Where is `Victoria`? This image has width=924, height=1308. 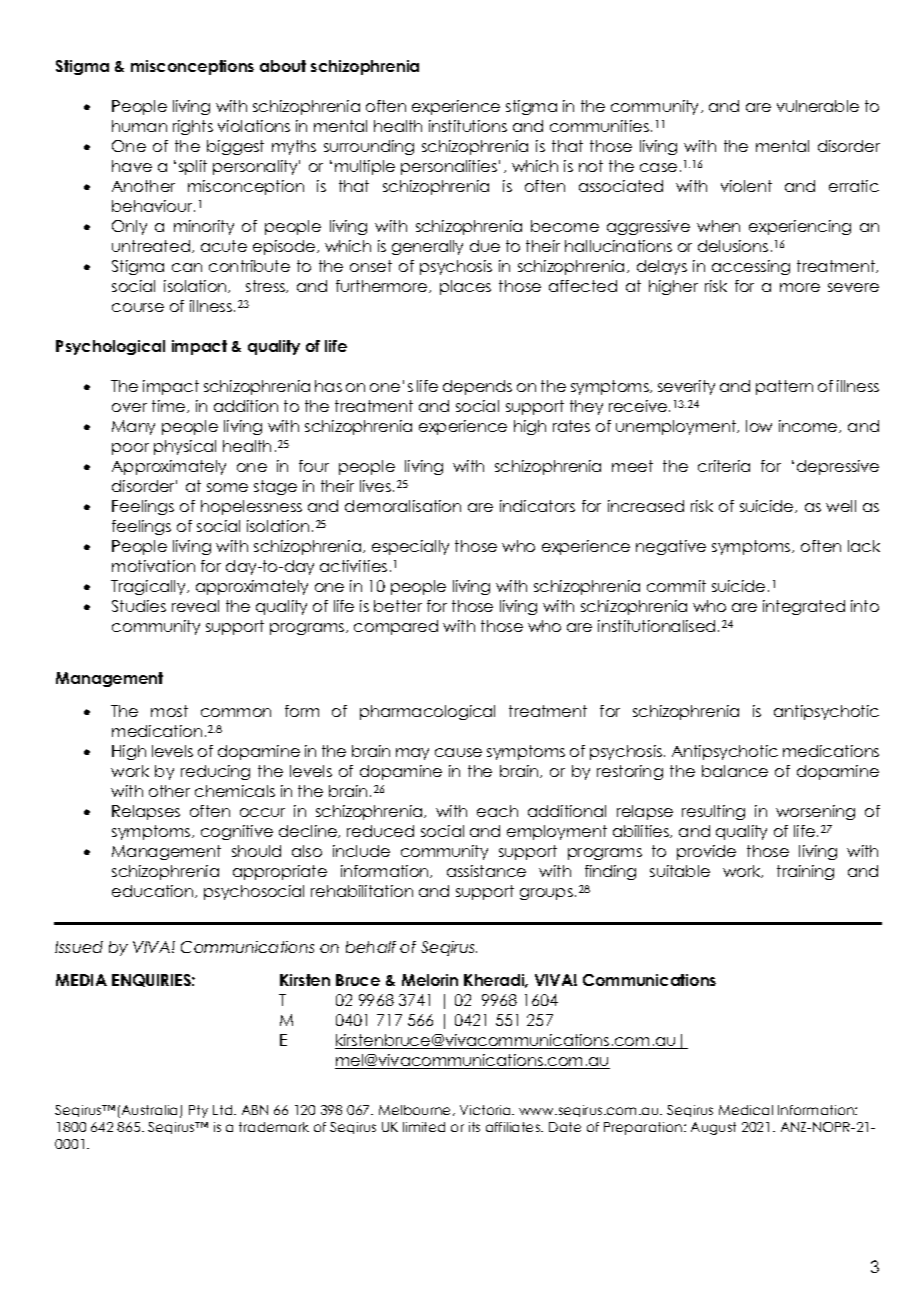
Victoria is located at coordinates (486, 1110).
